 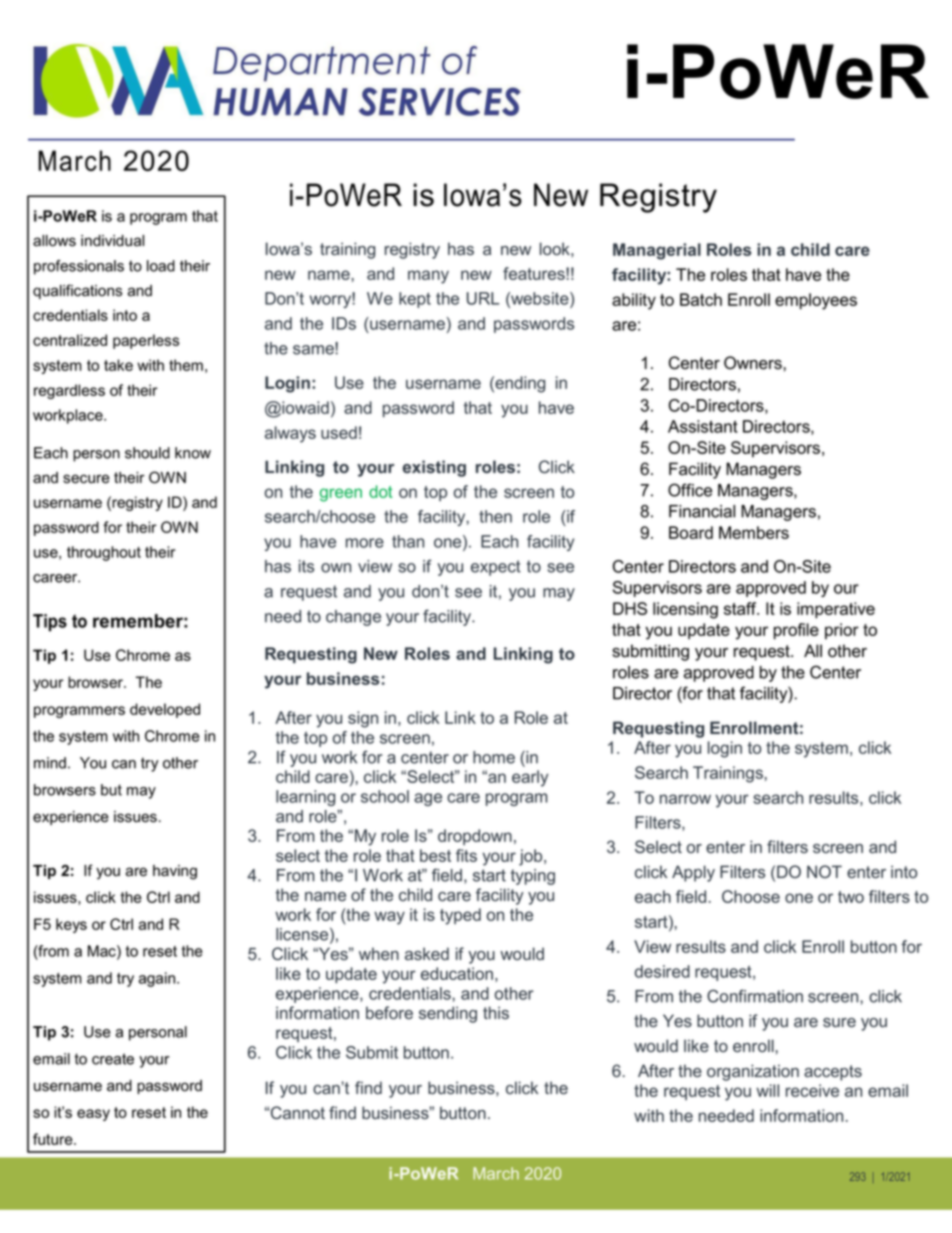 I want to click on easy, so click(x=93, y=1115).
